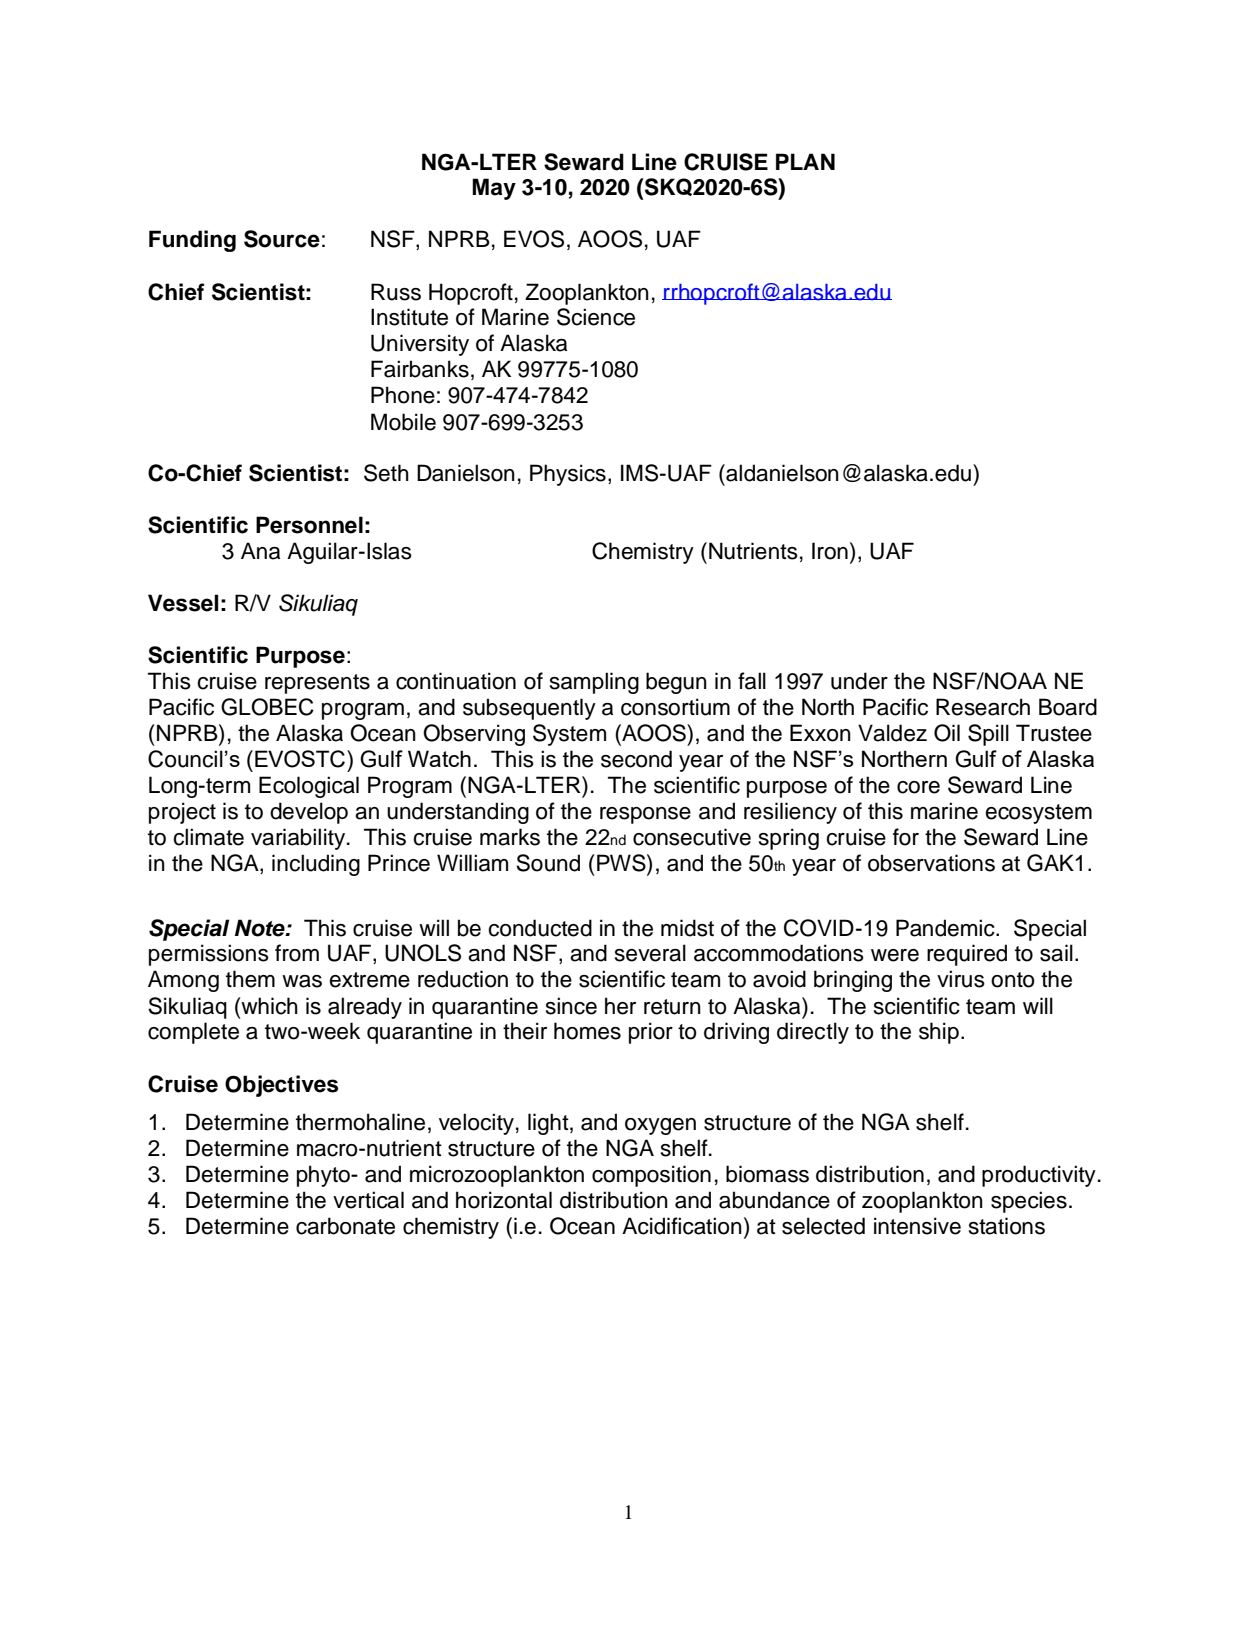 This document has height=1627, width=1257. What do you see at coordinates (568, 475) in the document?
I see `Physics` at bounding box center [568, 475].
